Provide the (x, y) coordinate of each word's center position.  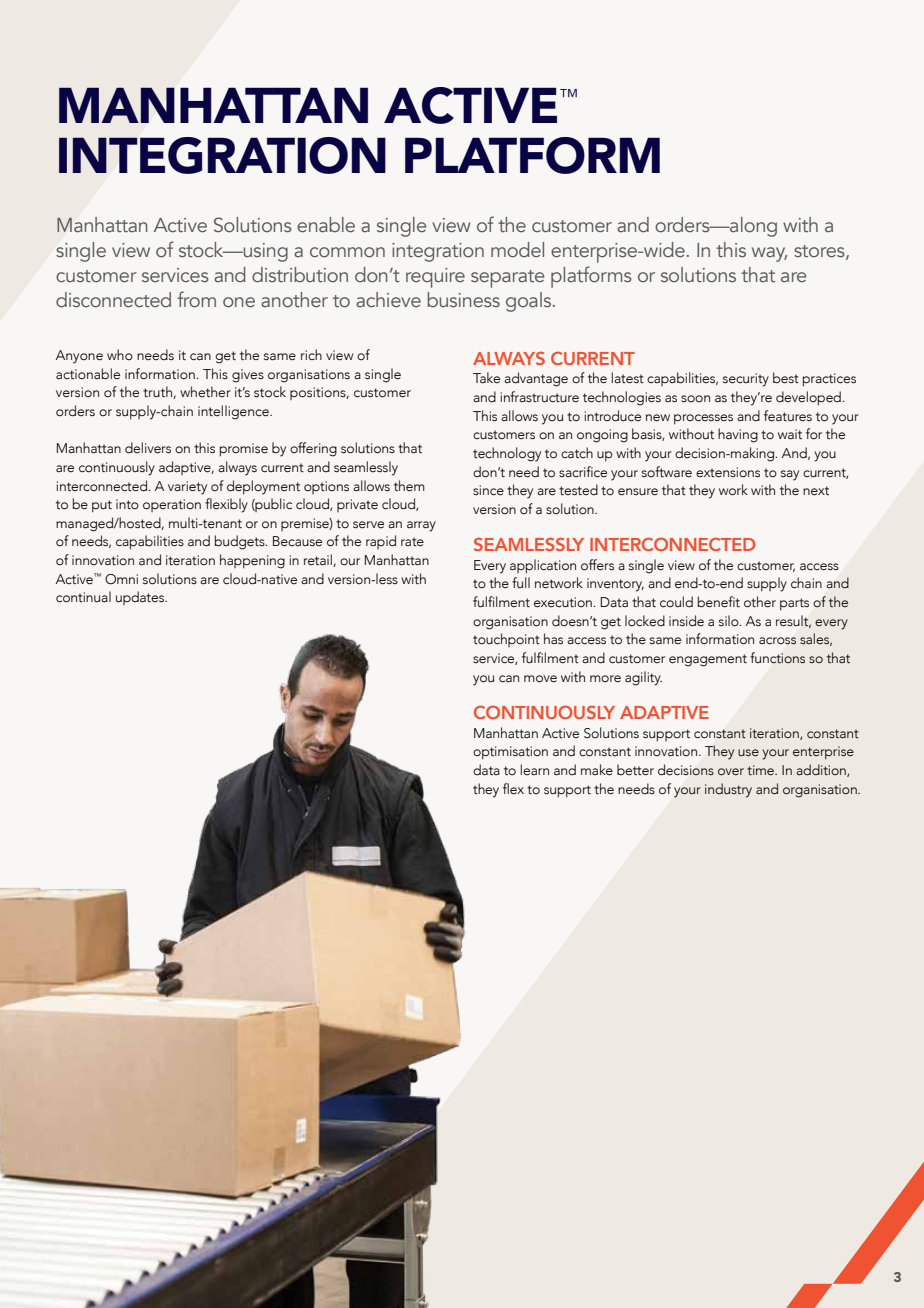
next (816, 491)
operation (172, 505)
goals (530, 302)
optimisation (510, 753)
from (196, 299)
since (488, 490)
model (517, 250)
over (731, 772)
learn (535, 769)
